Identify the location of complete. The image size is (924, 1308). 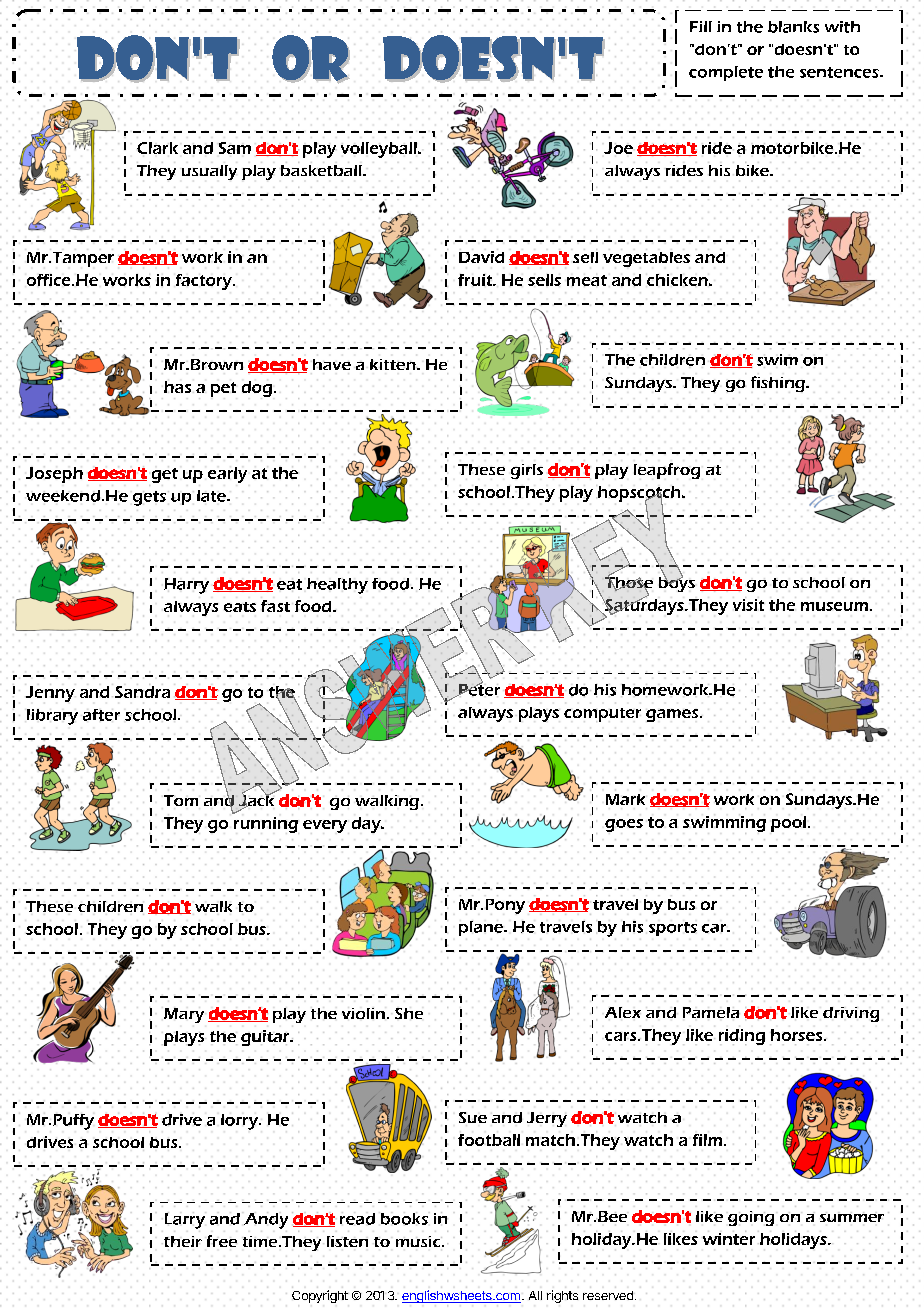
(726, 73).
